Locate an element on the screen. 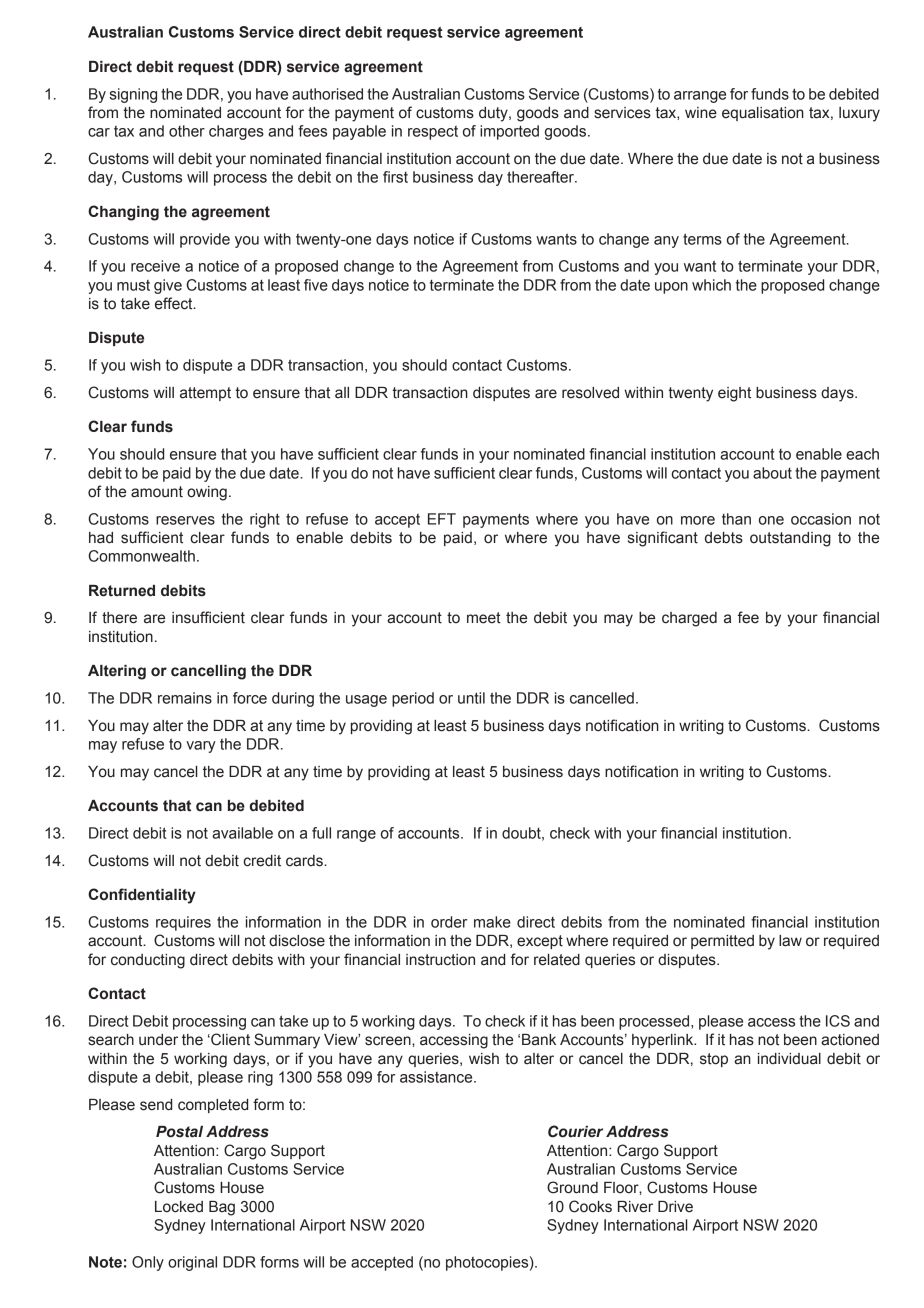 This screenshot has height=1308, width=924. make is located at coordinates (492, 922).
